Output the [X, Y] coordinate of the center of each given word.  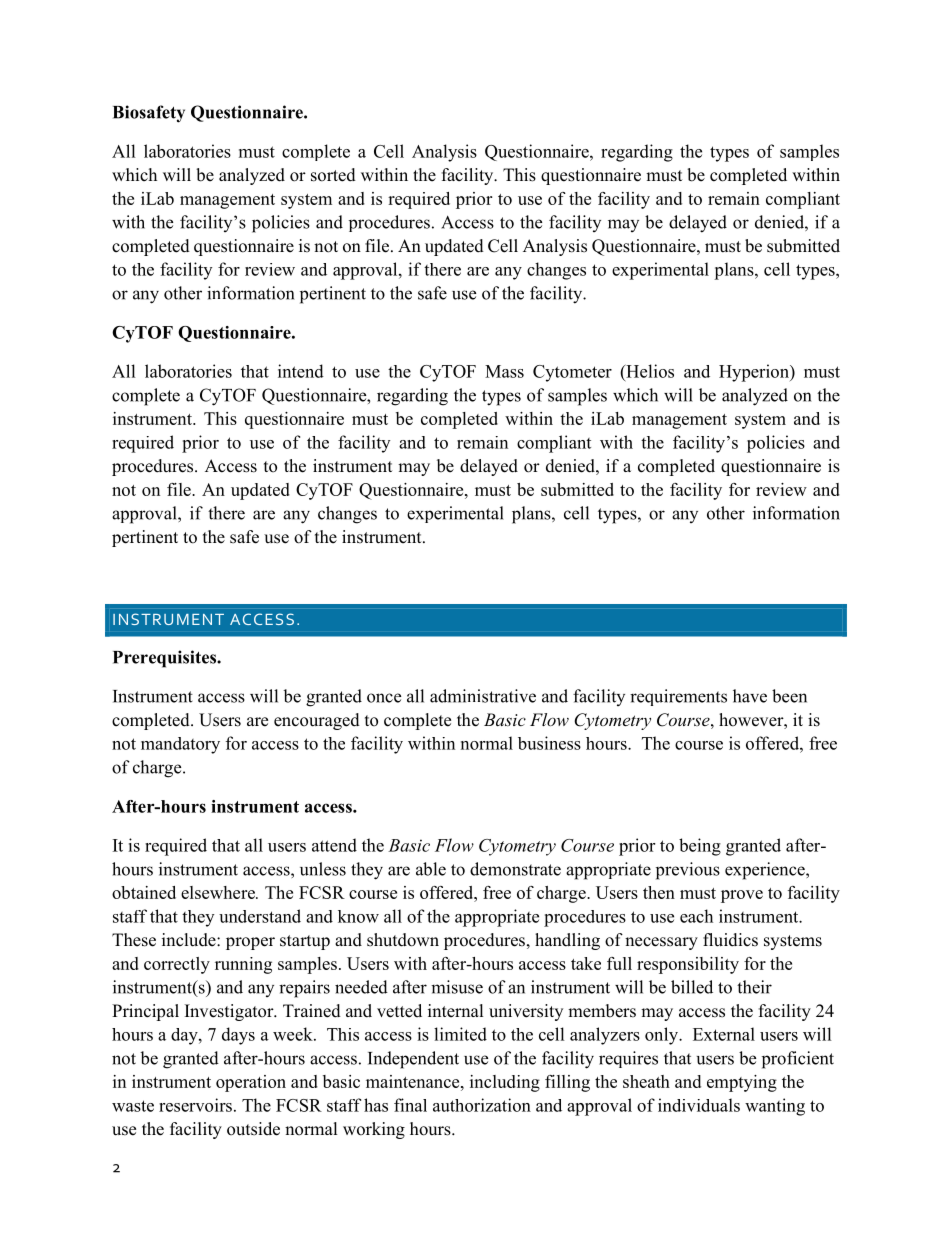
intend [301, 371]
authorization [482, 1105]
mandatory [180, 745]
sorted [333, 175]
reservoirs [195, 1105]
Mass [504, 371]
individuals [699, 1105]
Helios [649, 371]
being [700, 847]
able [431, 869]
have [750, 696]
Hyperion [755, 373]
